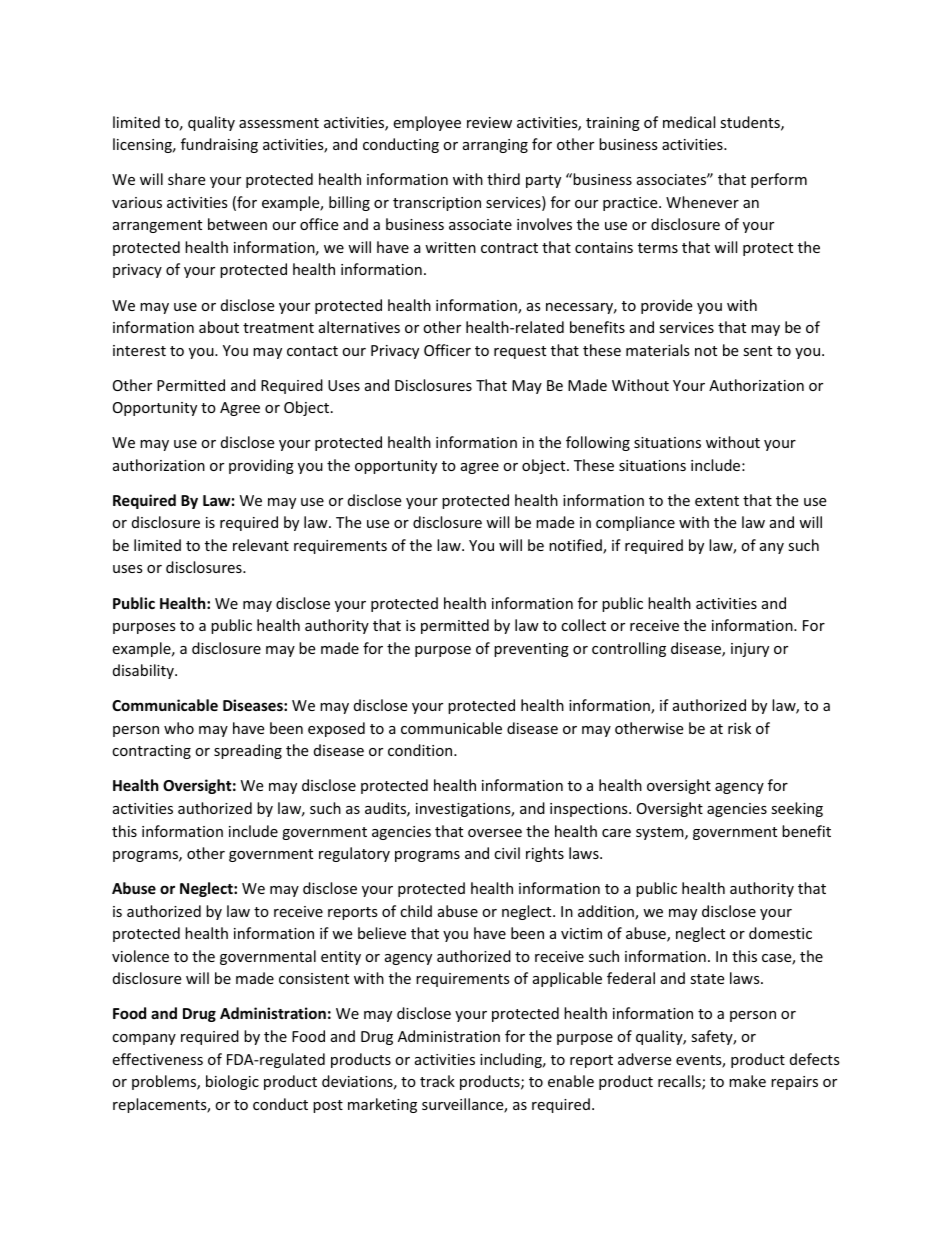 The image size is (952, 1233). Describe the element at coordinates (261, 545) in the document. I see `relevant` at that location.
